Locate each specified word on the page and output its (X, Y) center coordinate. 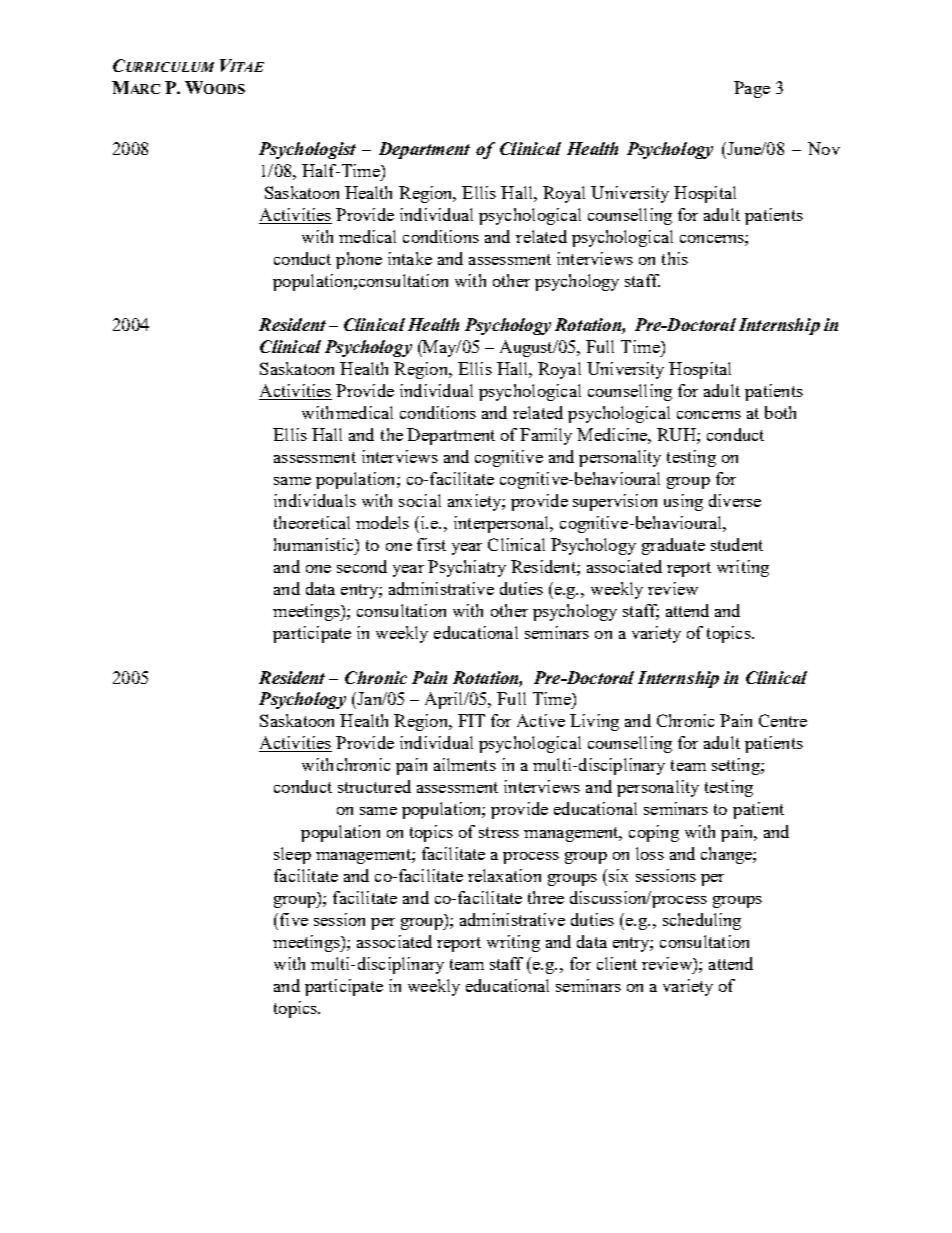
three (546, 897)
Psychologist (307, 150)
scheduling (702, 921)
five (294, 919)
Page (752, 89)
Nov (824, 148)
